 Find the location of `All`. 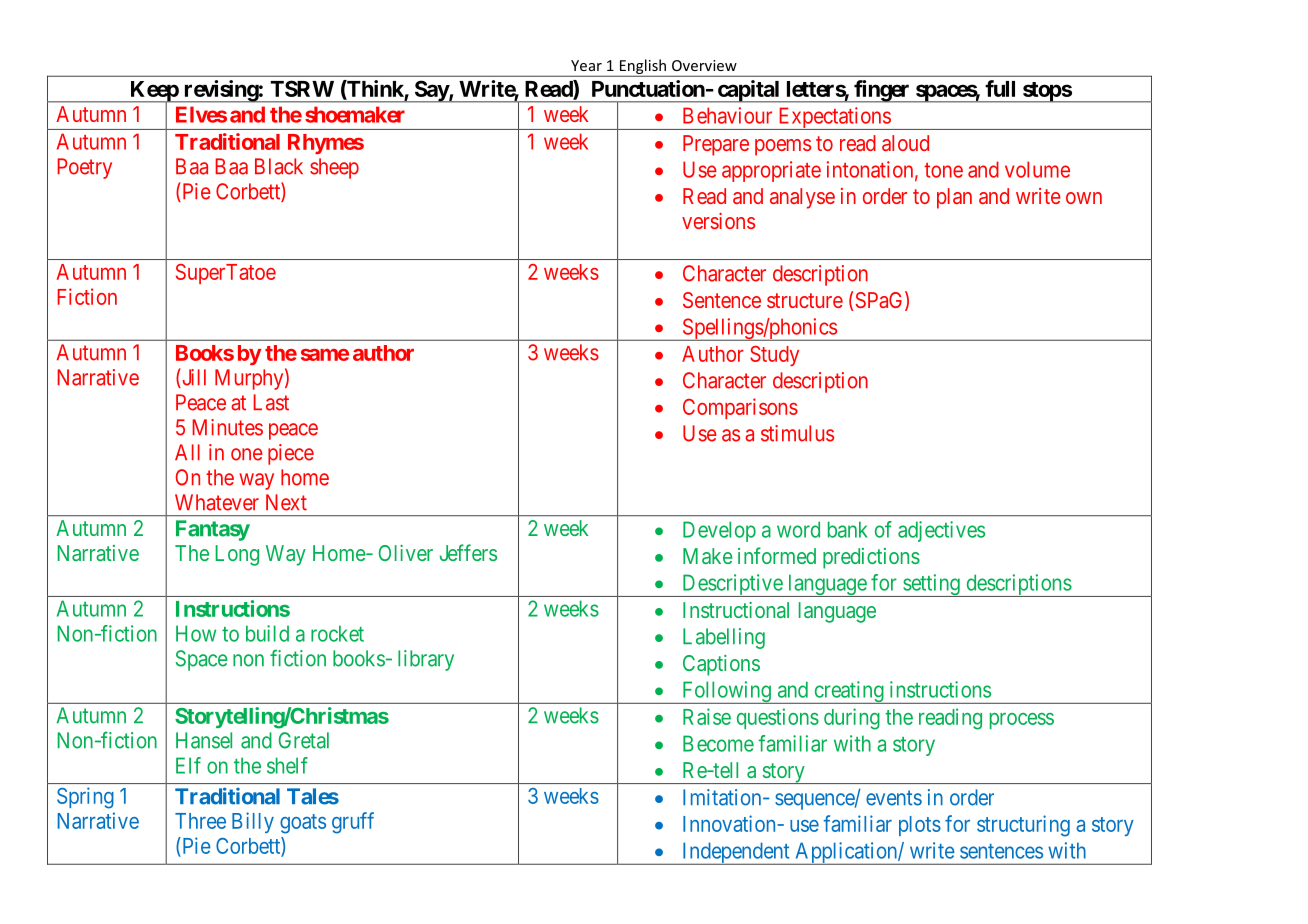

All is located at coordinates (187, 452).
